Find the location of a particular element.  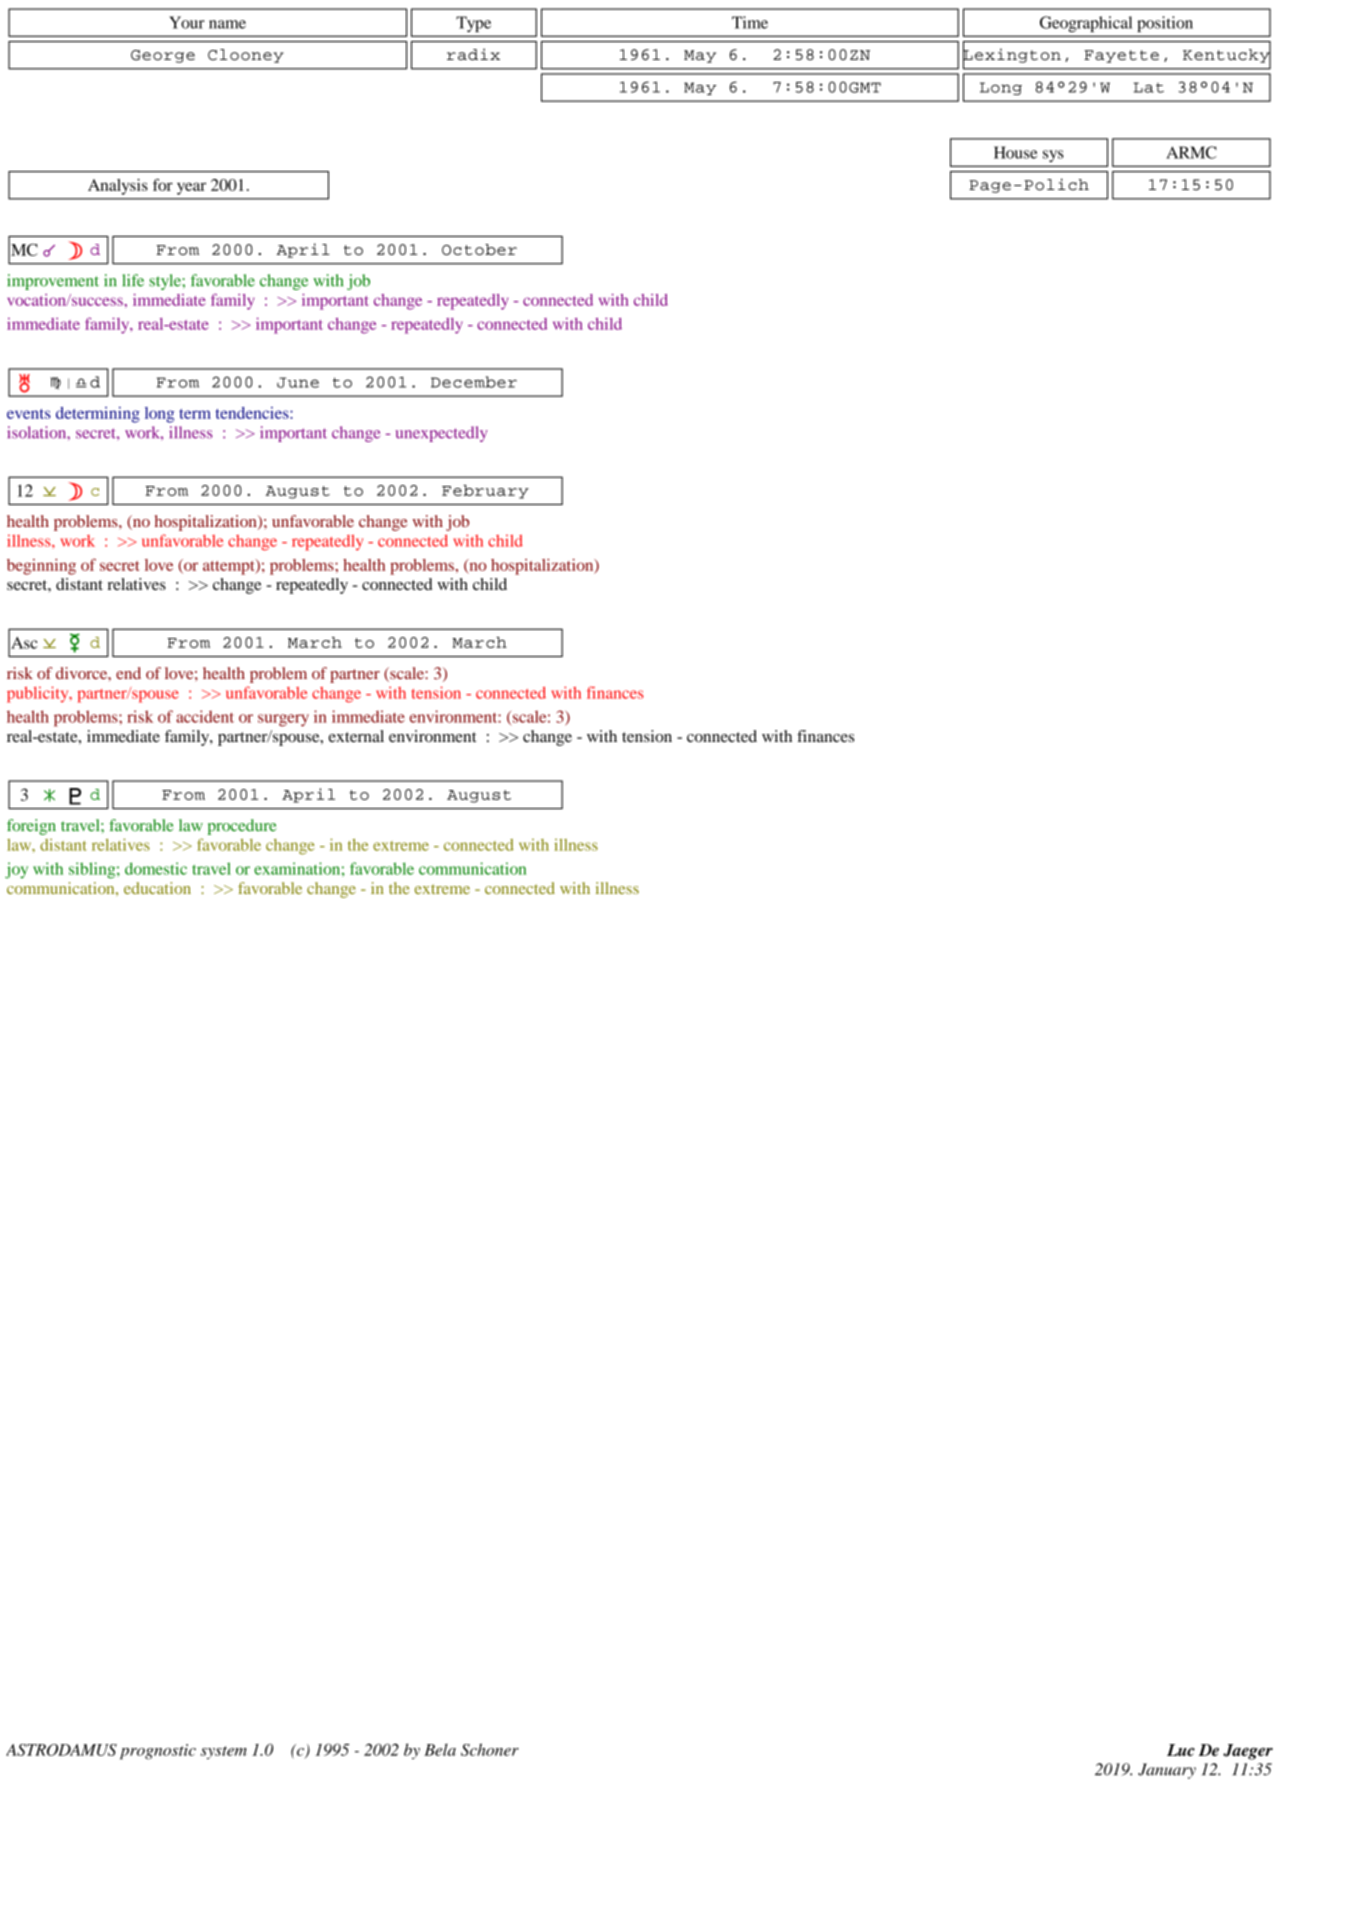

education is located at coordinates (157, 888).
